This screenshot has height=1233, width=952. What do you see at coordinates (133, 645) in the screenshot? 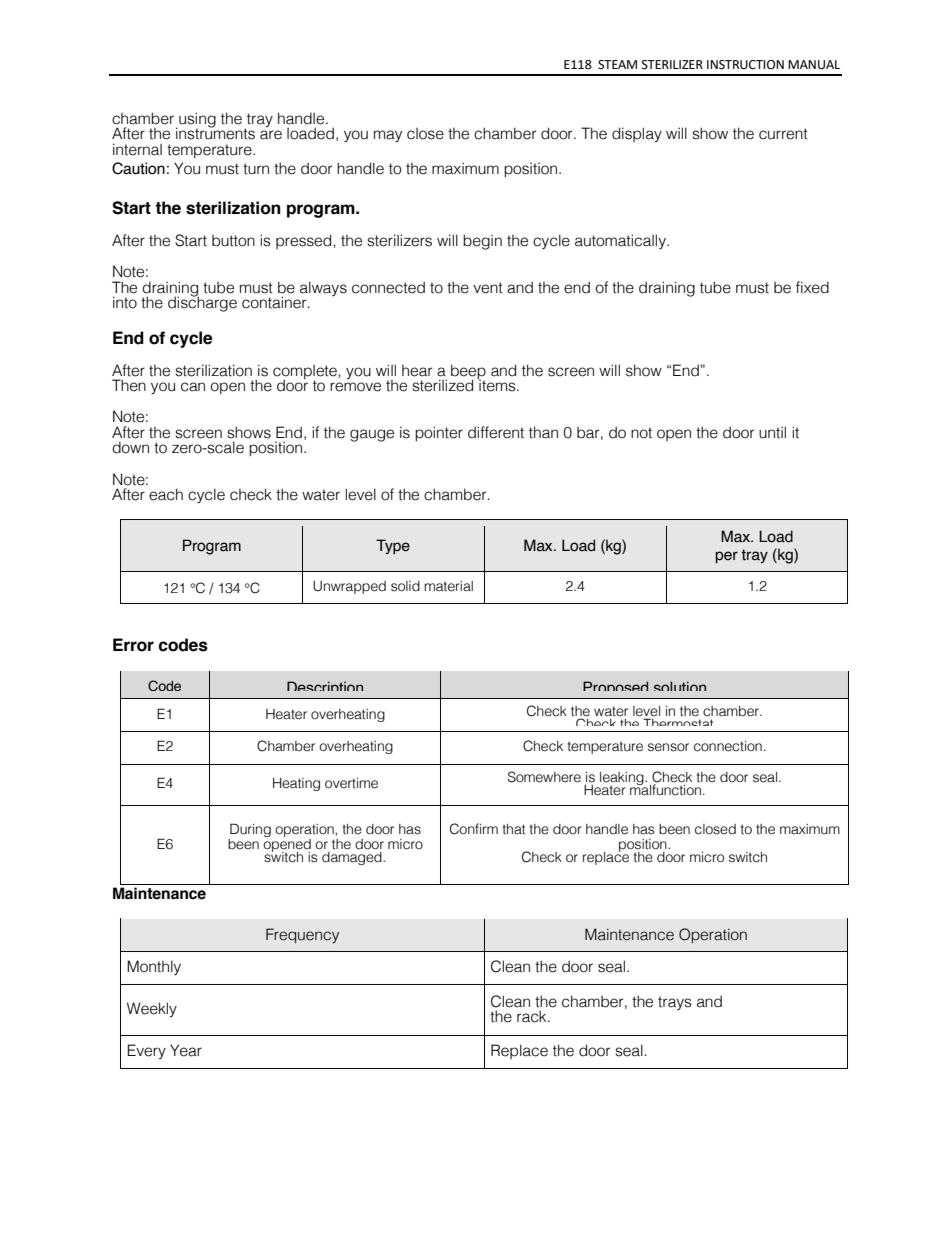
I see `Error` at bounding box center [133, 645].
